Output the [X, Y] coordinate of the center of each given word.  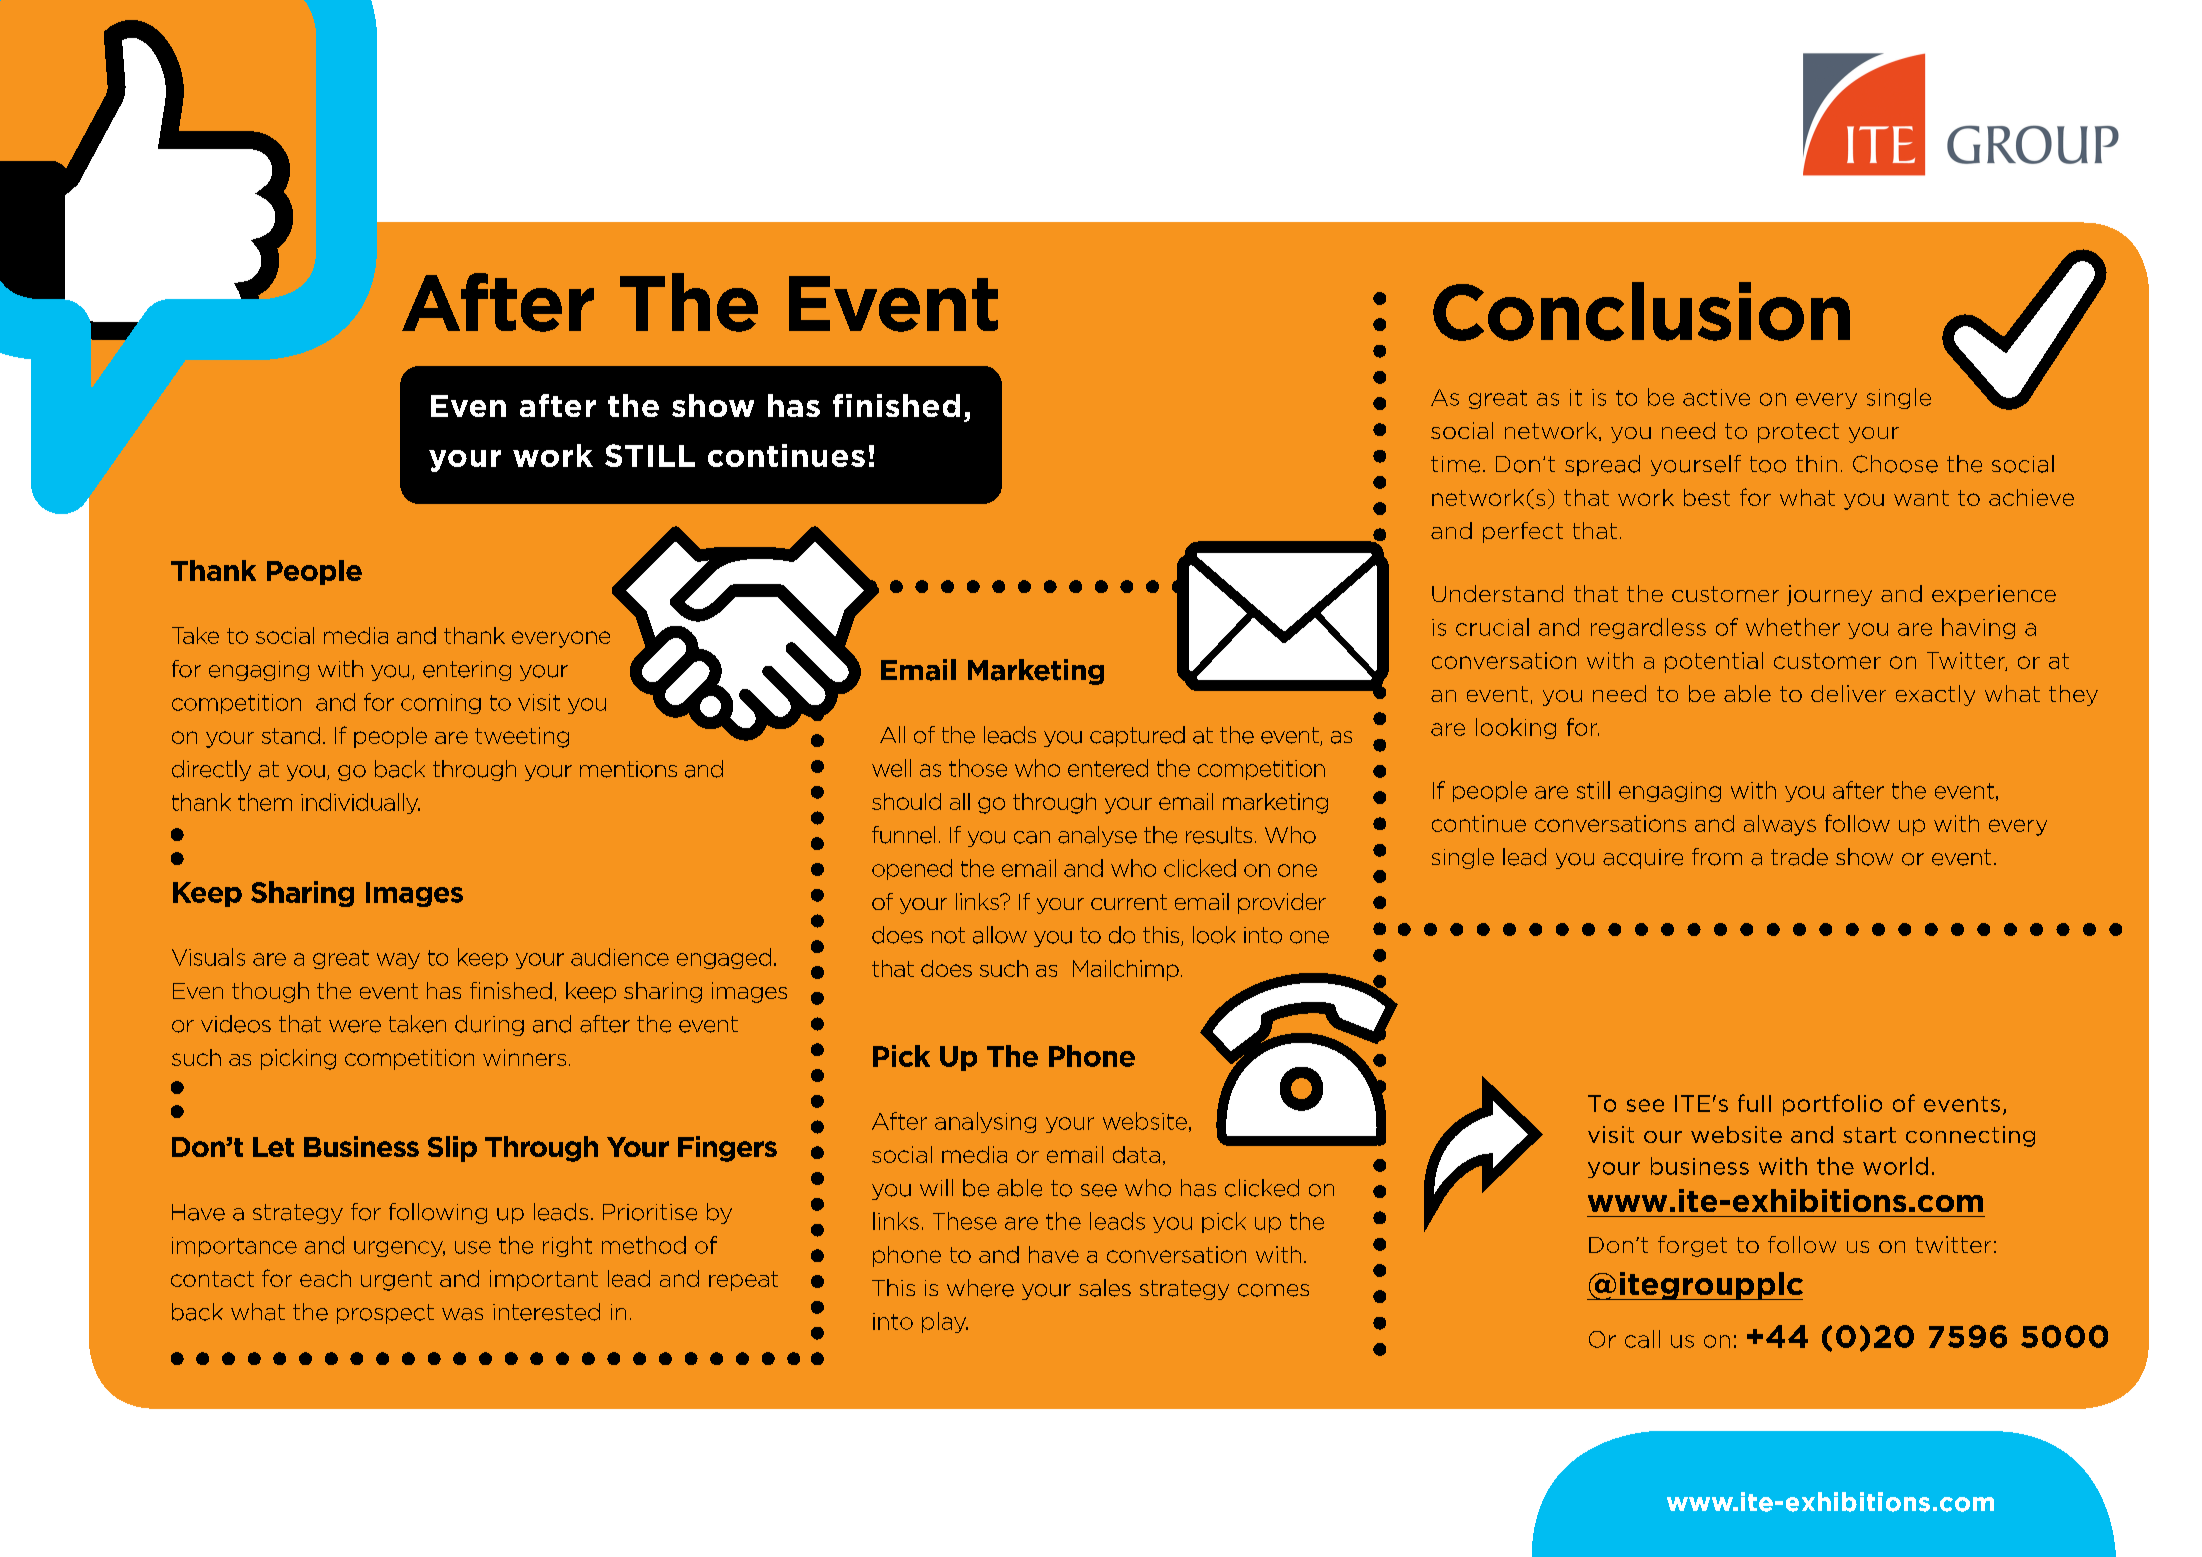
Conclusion [1641, 311]
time [1455, 464]
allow [1000, 935]
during [489, 1025]
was [462, 1314]
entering [467, 671]
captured [1137, 736]
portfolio [1832, 1105]
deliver [1848, 693]
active [1716, 397]
